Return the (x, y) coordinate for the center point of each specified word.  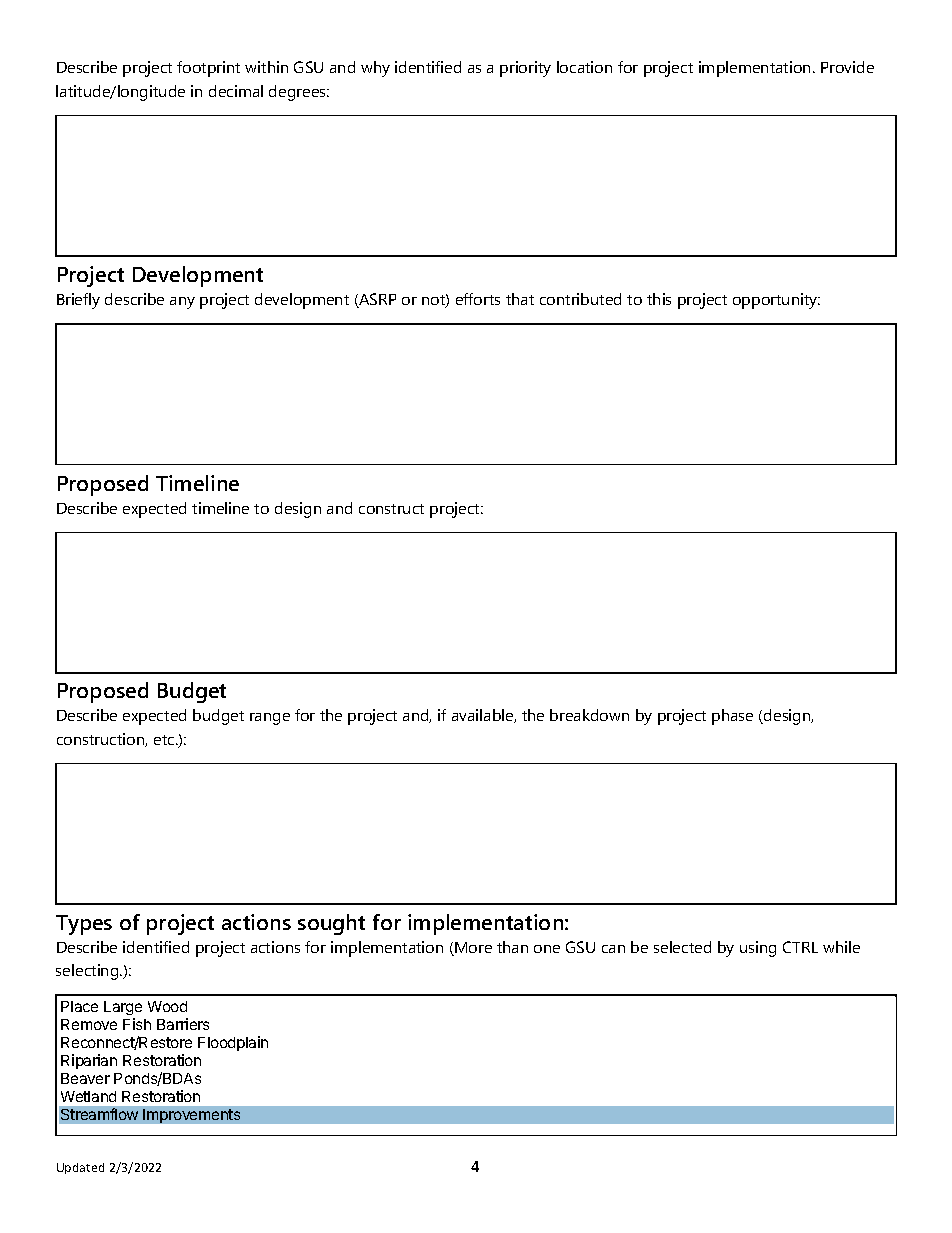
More (472, 949)
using (758, 949)
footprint (208, 69)
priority (525, 69)
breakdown (589, 715)
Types (84, 925)
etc (165, 740)
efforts (478, 299)
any (182, 303)
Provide (847, 67)
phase (732, 717)
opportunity (776, 301)
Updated (80, 1168)
